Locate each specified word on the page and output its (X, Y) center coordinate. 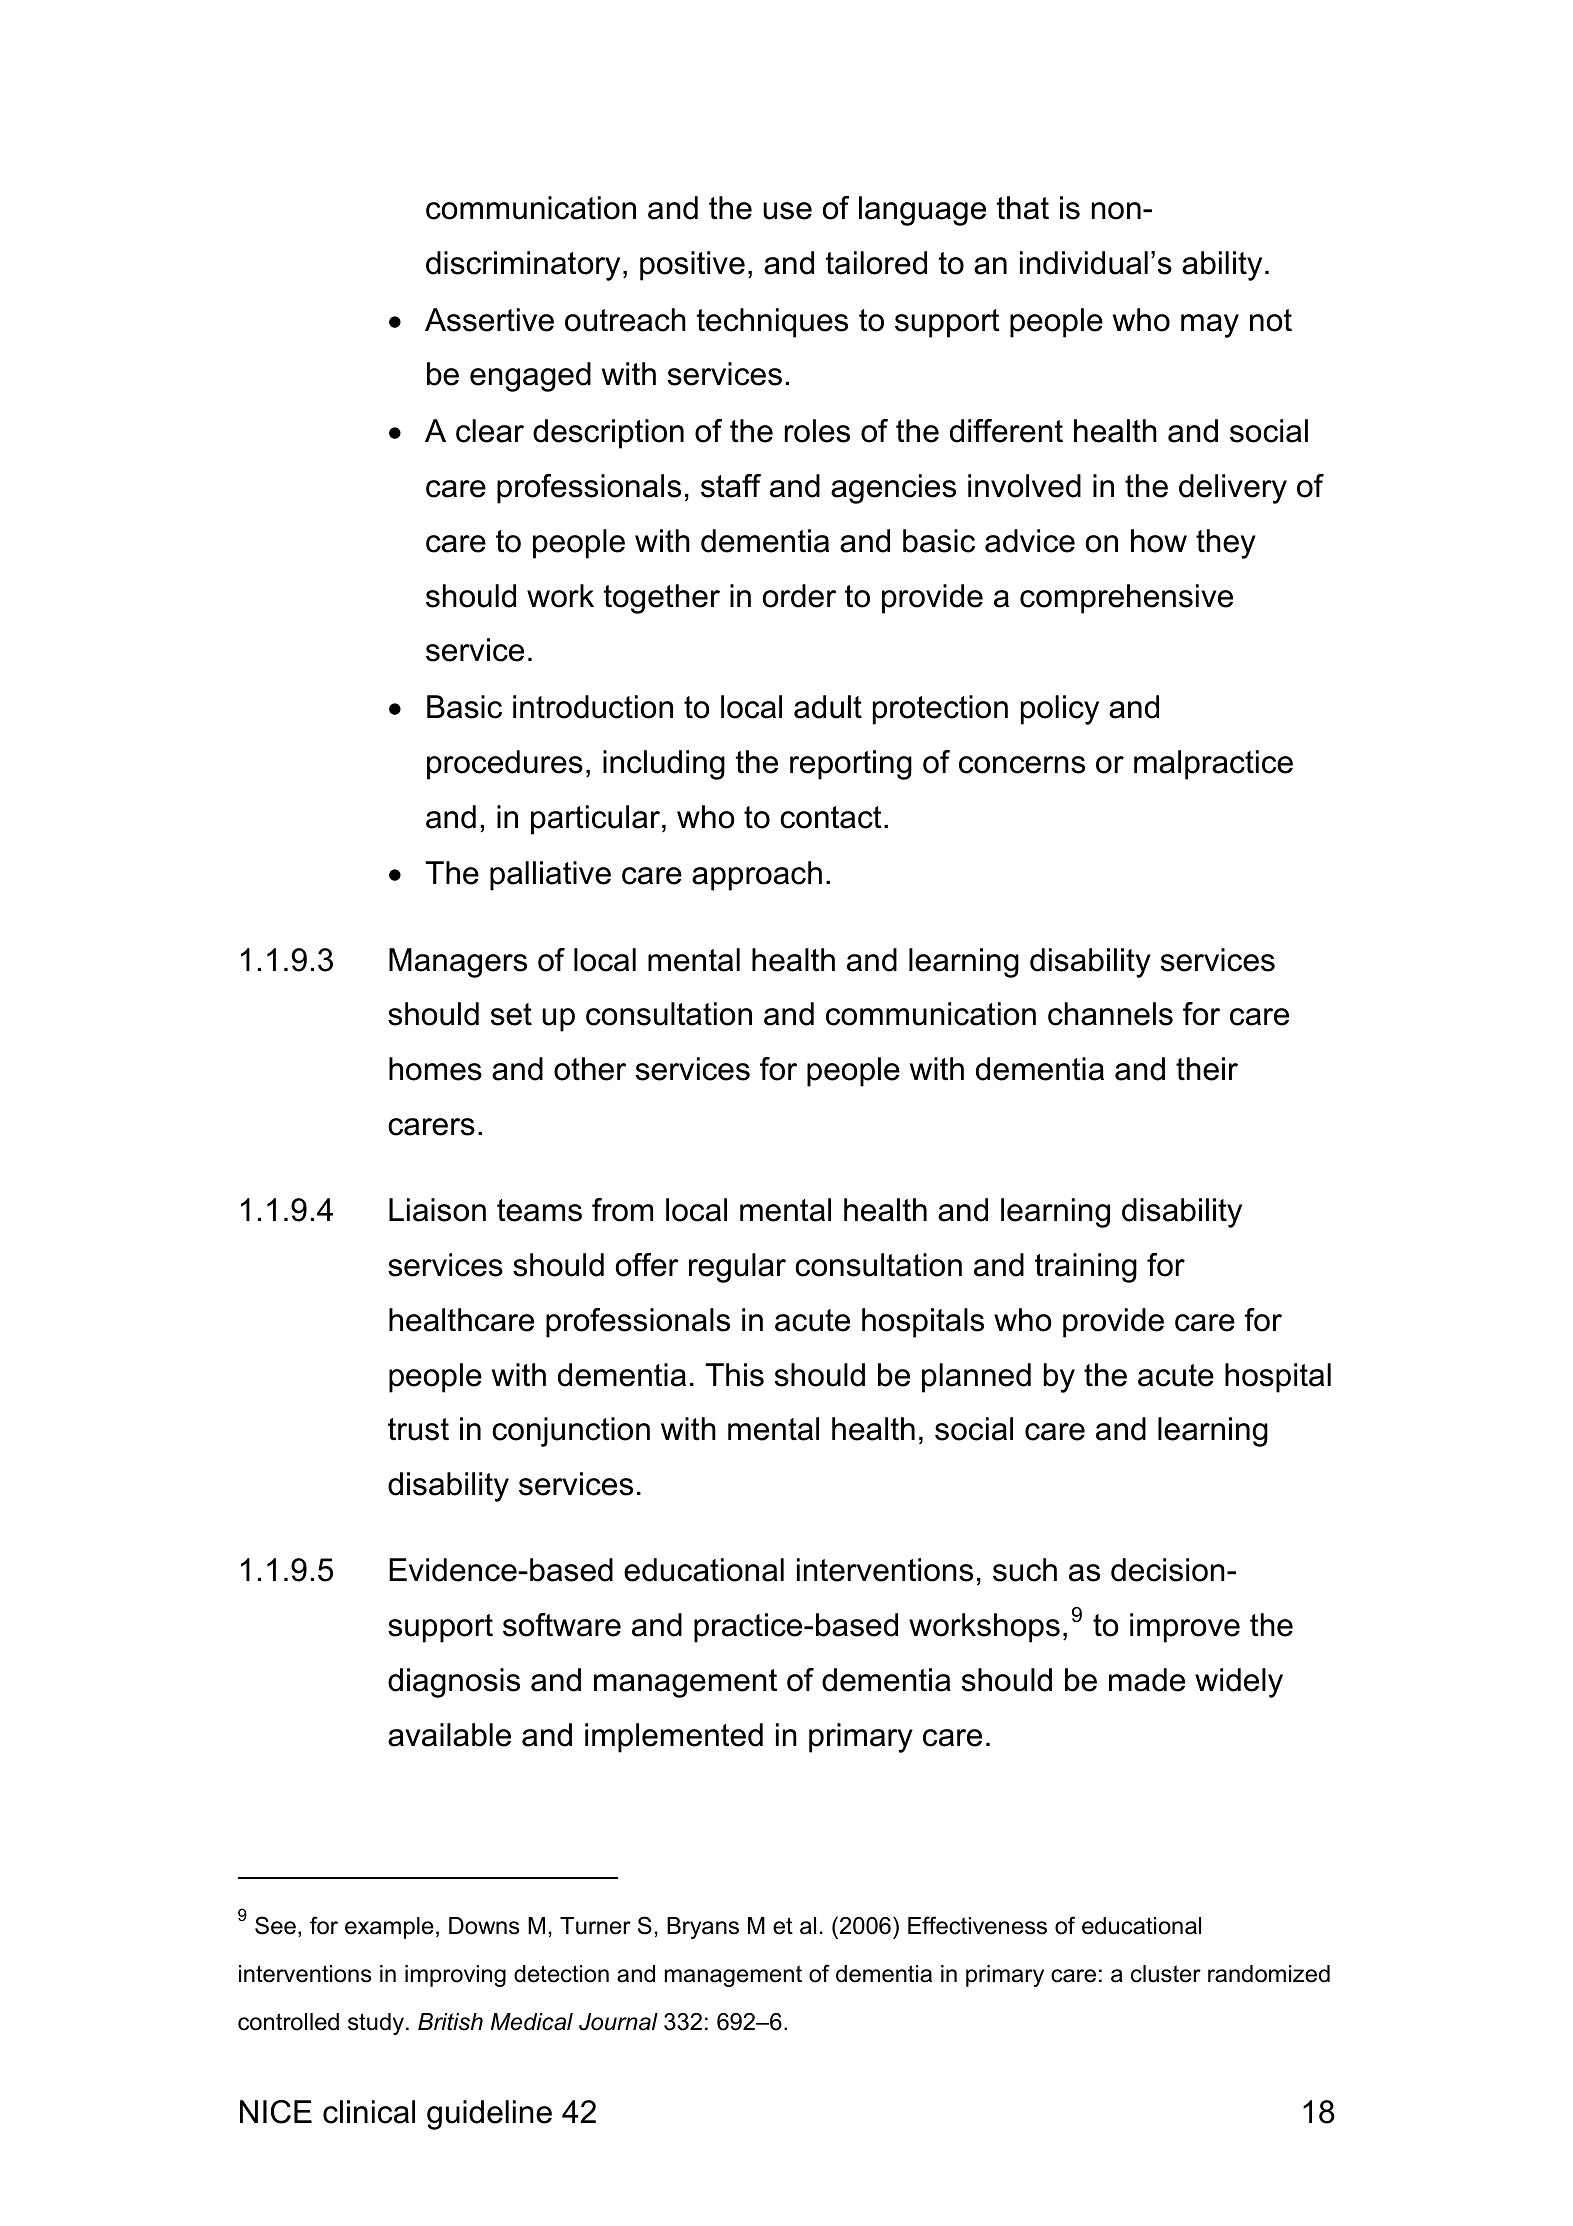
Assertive (489, 320)
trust (418, 1429)
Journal (618, 2022)
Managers (458, 963)
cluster (1166, 1974)
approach (757, 876)
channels (1110, 1014)
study (377, 2024)
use (787, 211)
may (1210, 326)
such (1025, 1570)
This (734, 1375)
